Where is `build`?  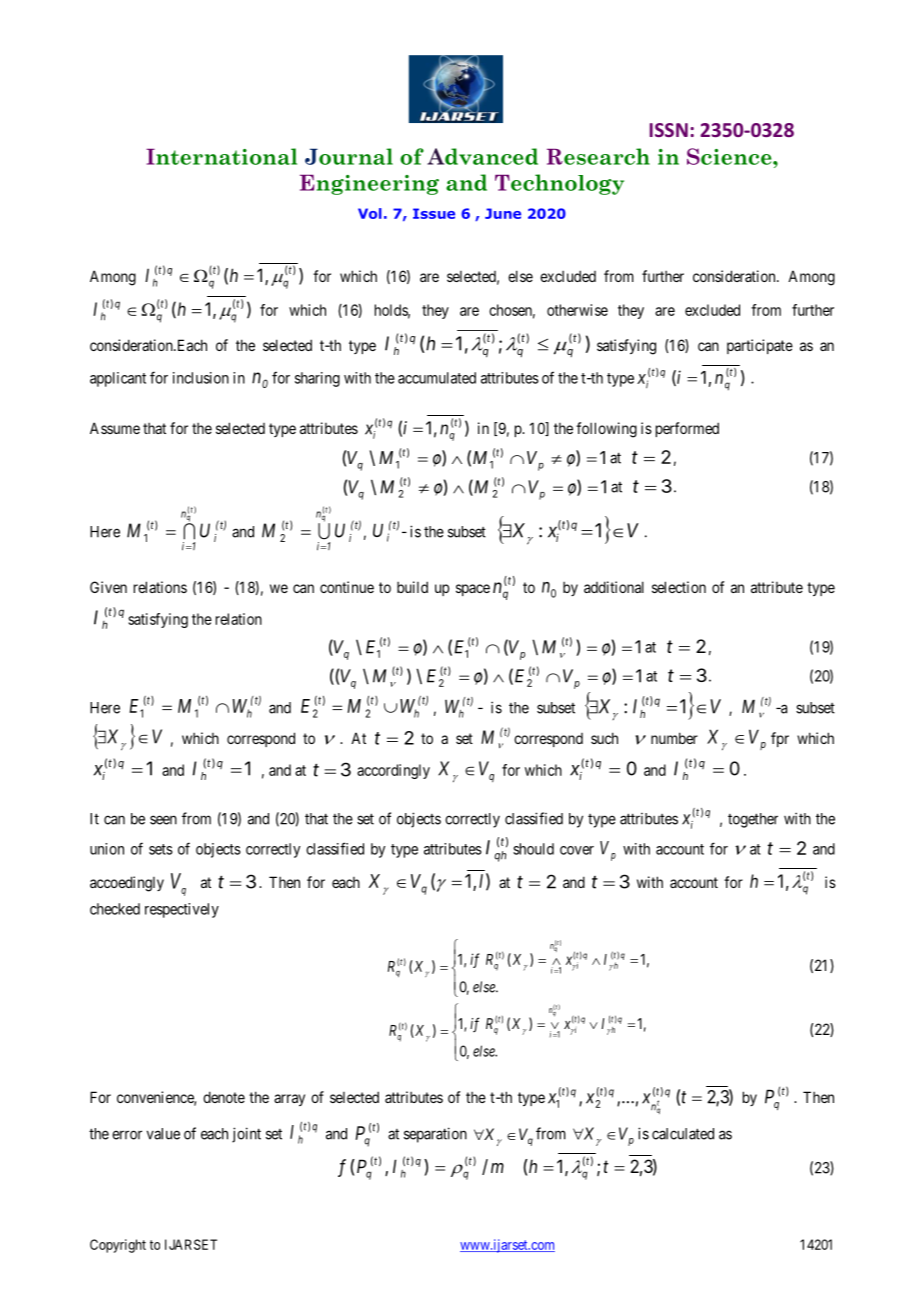 build is located at coordinates (412, 587).
